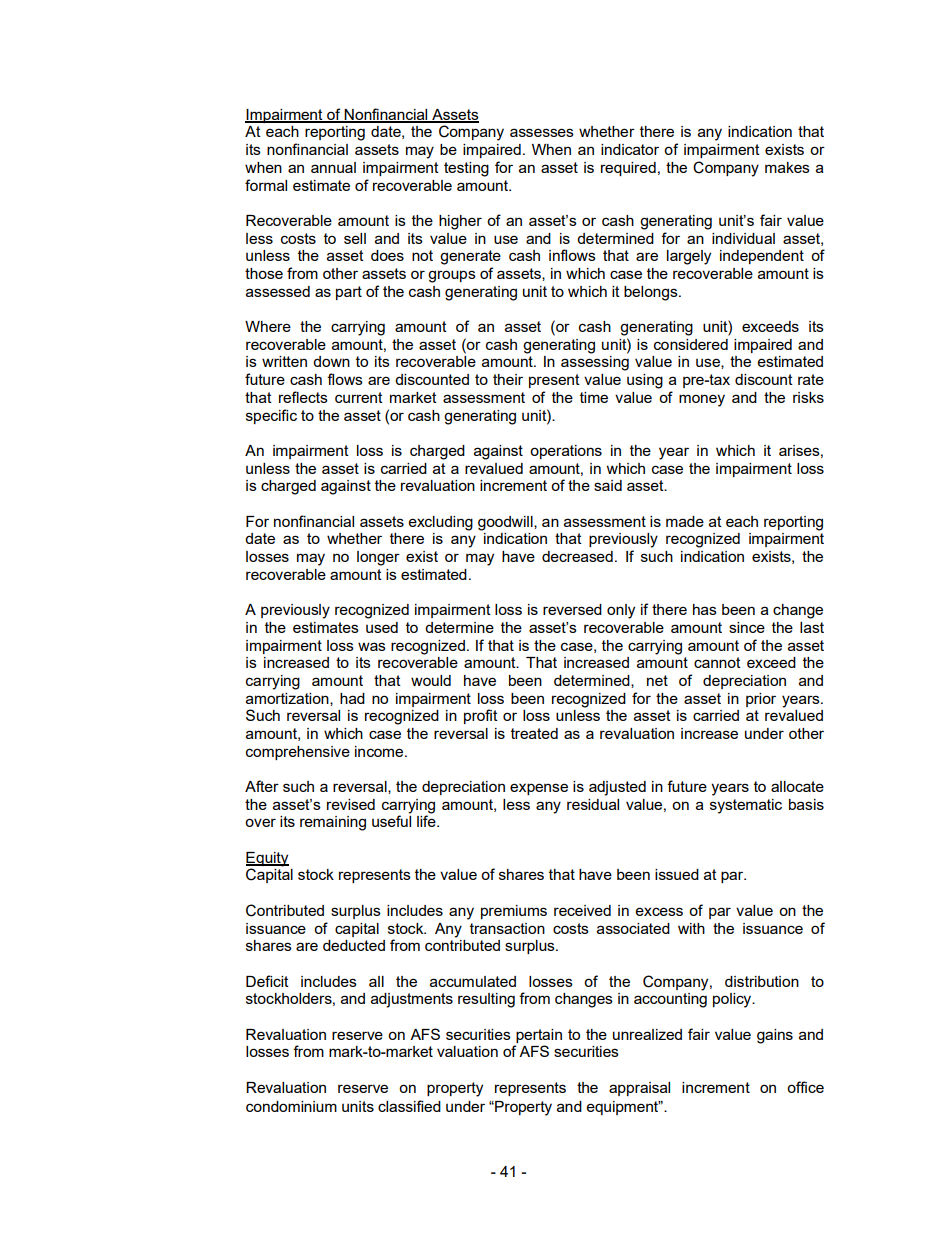  Describe the element at coordinates (747, 627) in the screenshot. I see `since` at that location.
